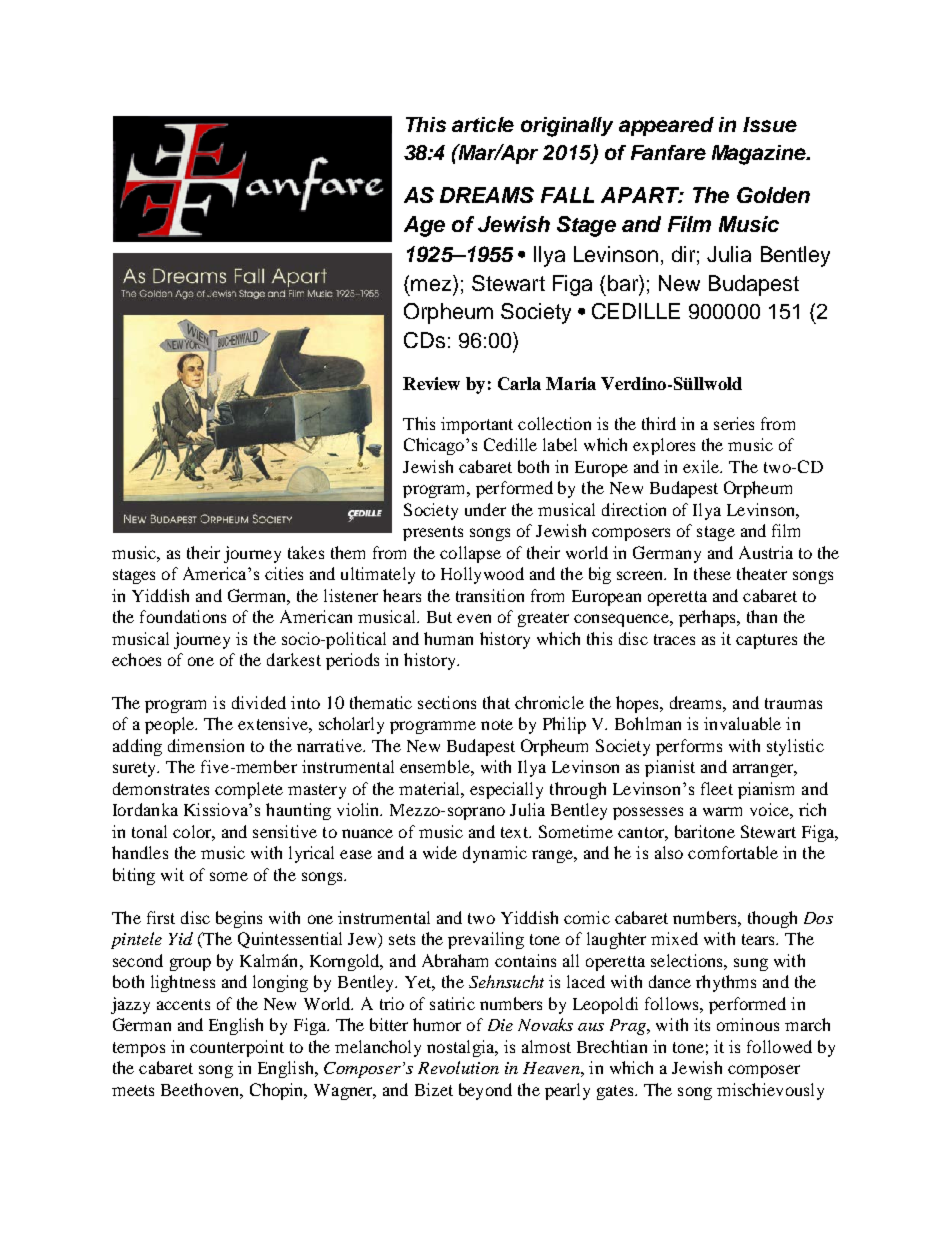 The height and width of the document is (1233, 952). Describe the element at coordinates (567, 127) in the document. I see `originally` at that location.
